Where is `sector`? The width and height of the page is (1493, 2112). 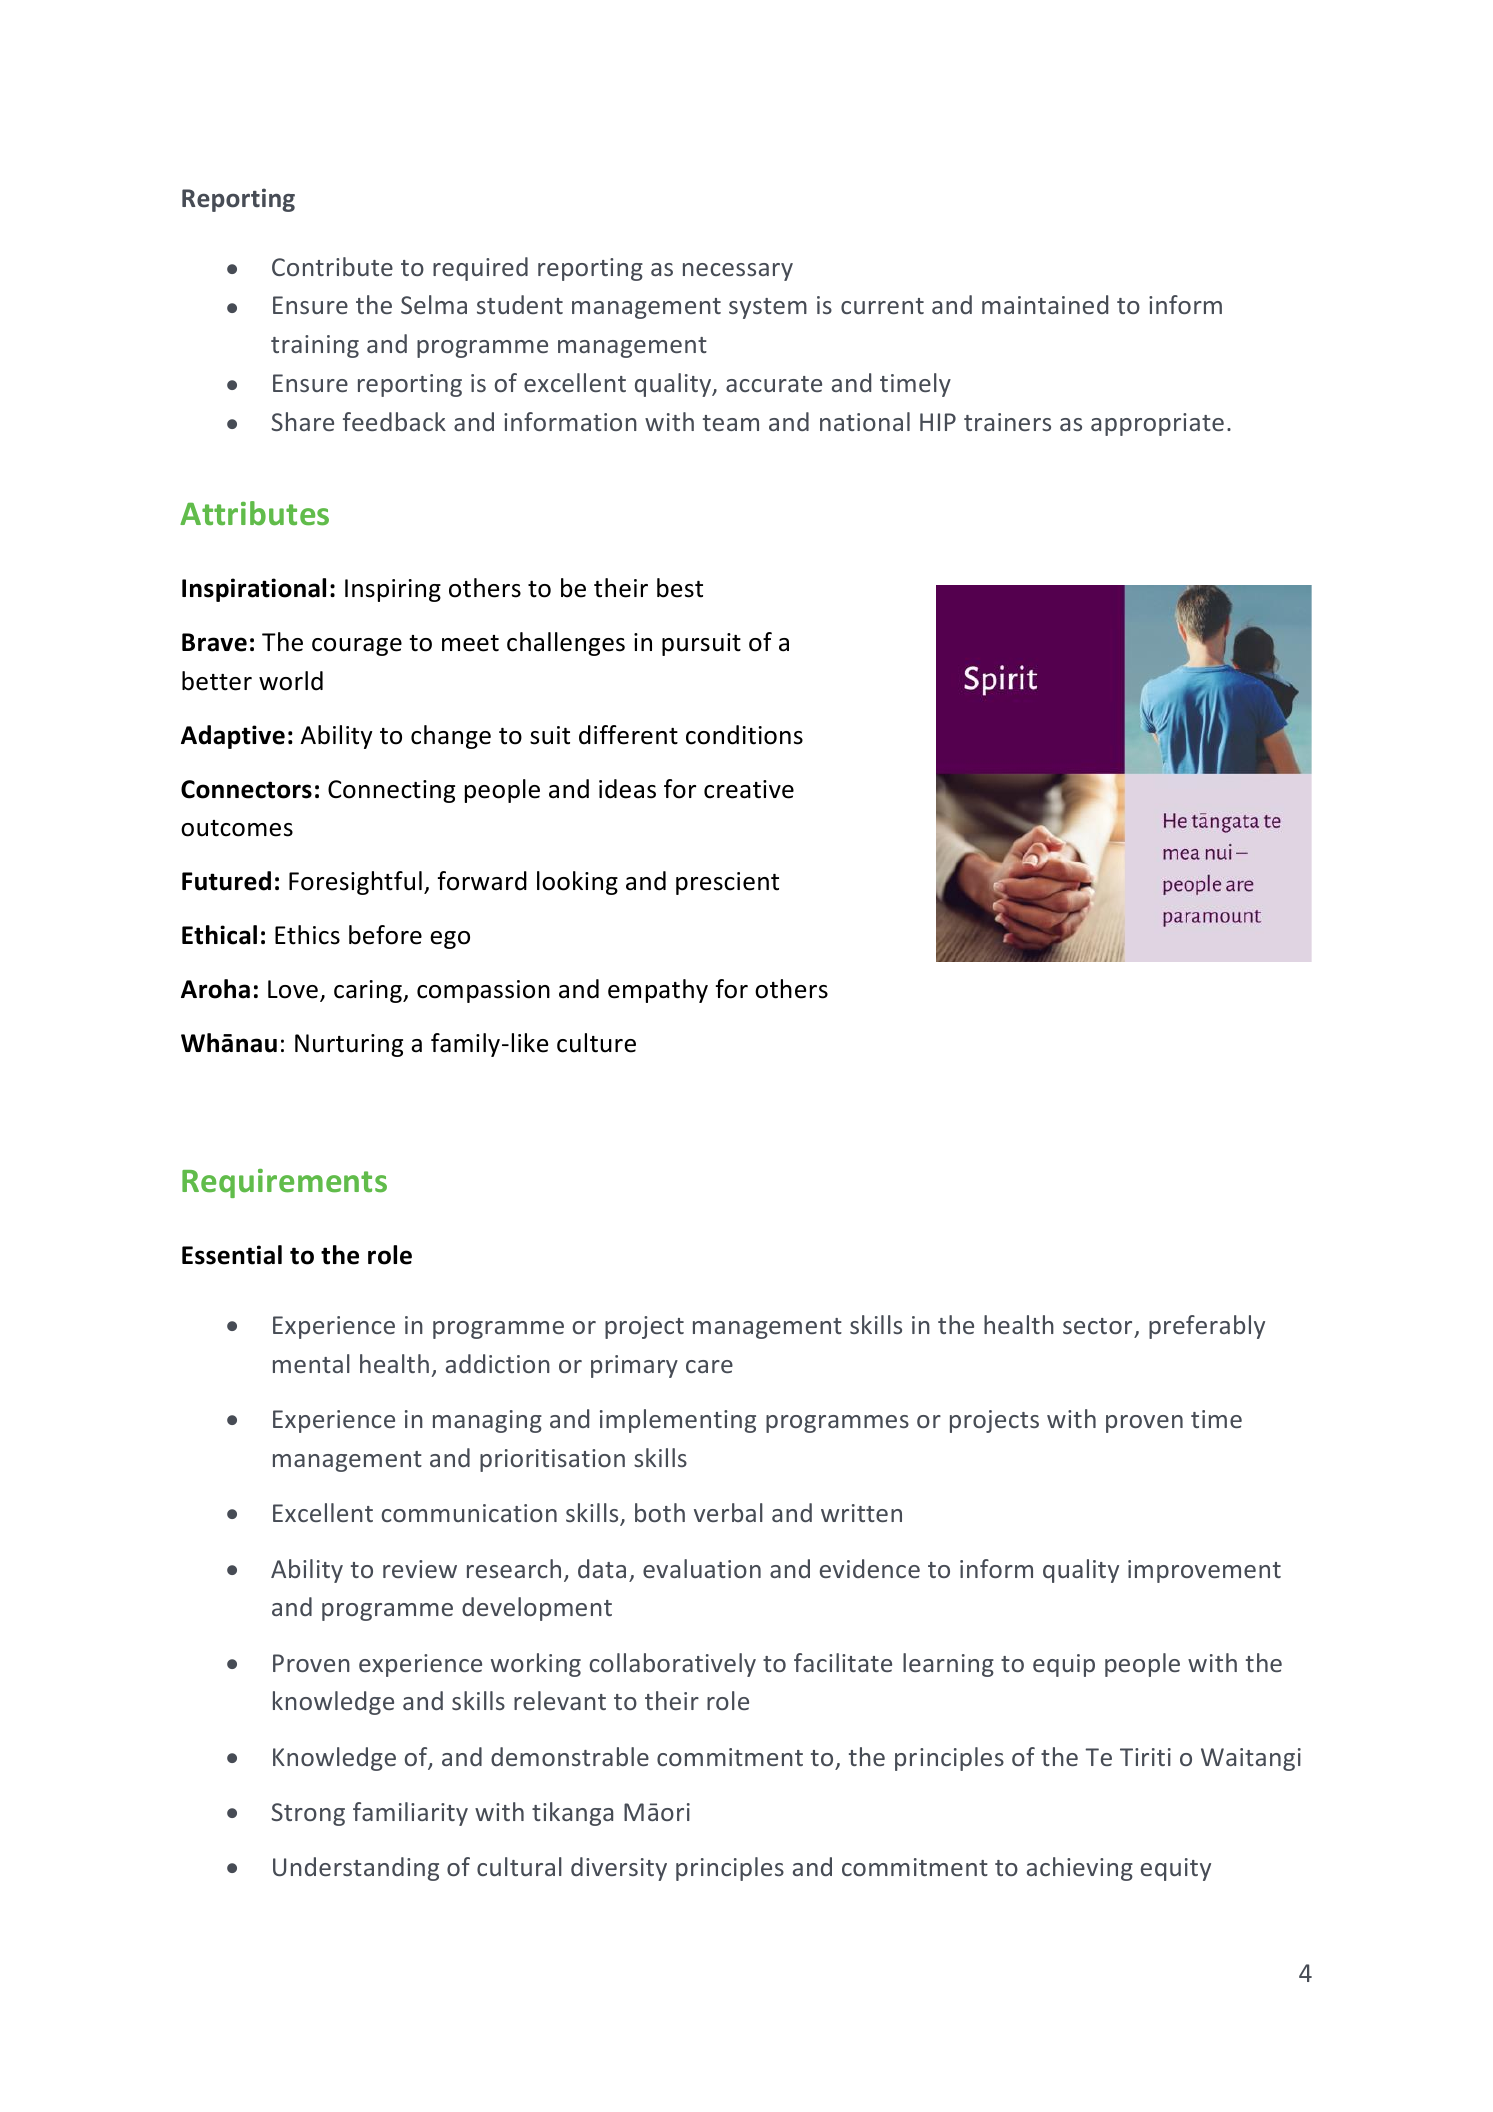 sector is located at coordinates (1099, 1328).
